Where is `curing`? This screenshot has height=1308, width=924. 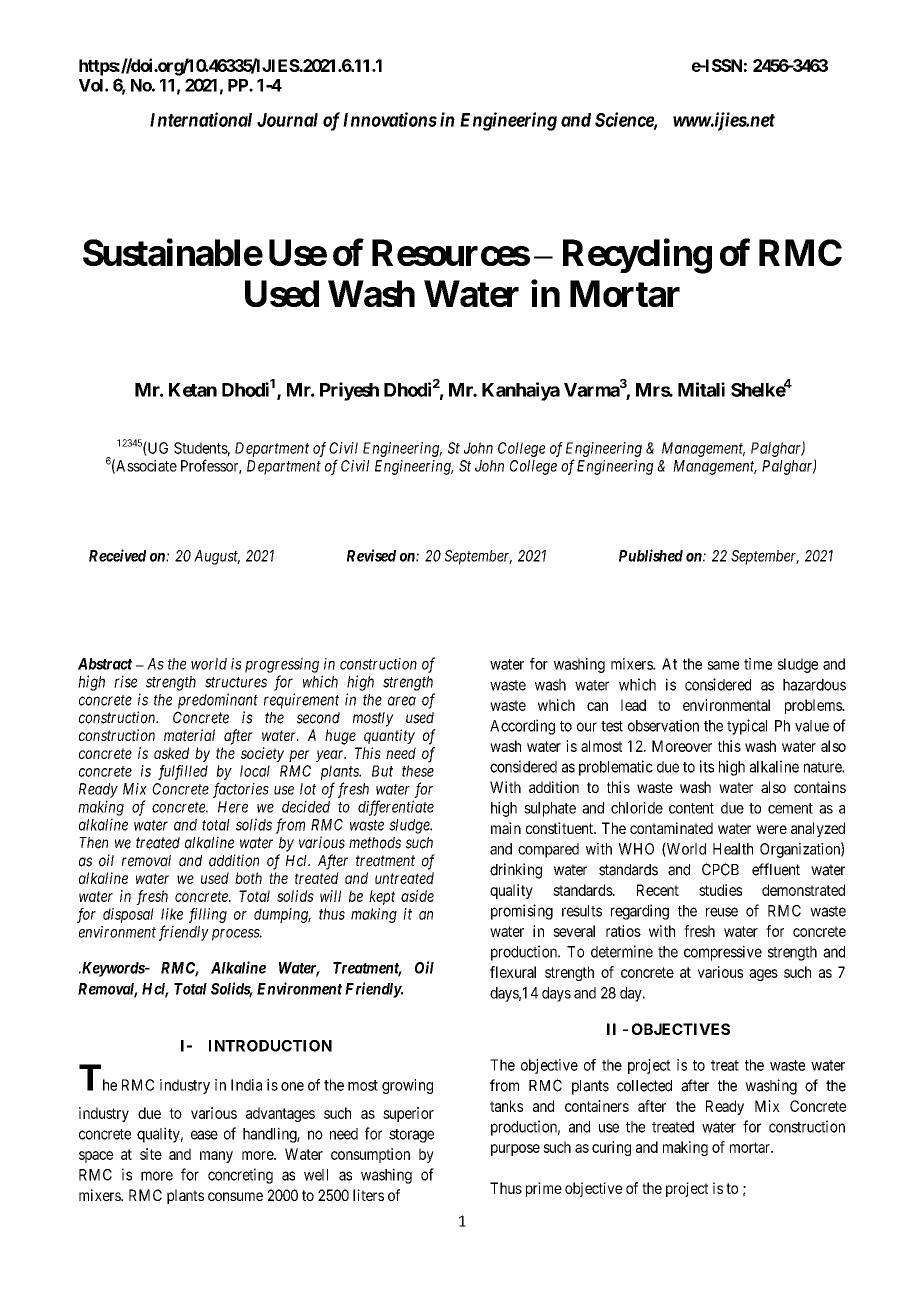 curing is located at coordinates (611, 1148).
